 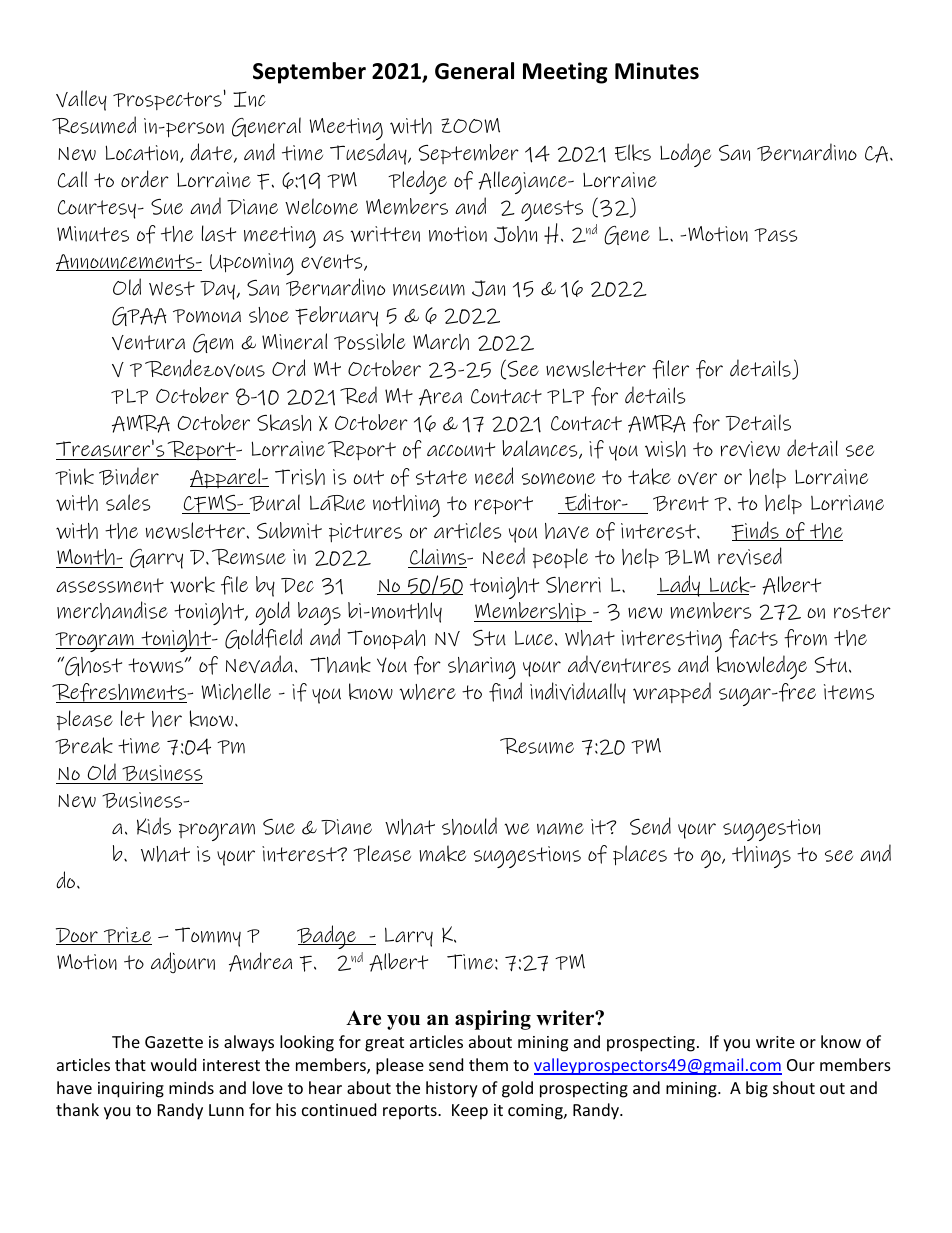 What do you see at coordinates (192, 584) in the screenshot?
I see `work` at bounding box center [192, 584].
